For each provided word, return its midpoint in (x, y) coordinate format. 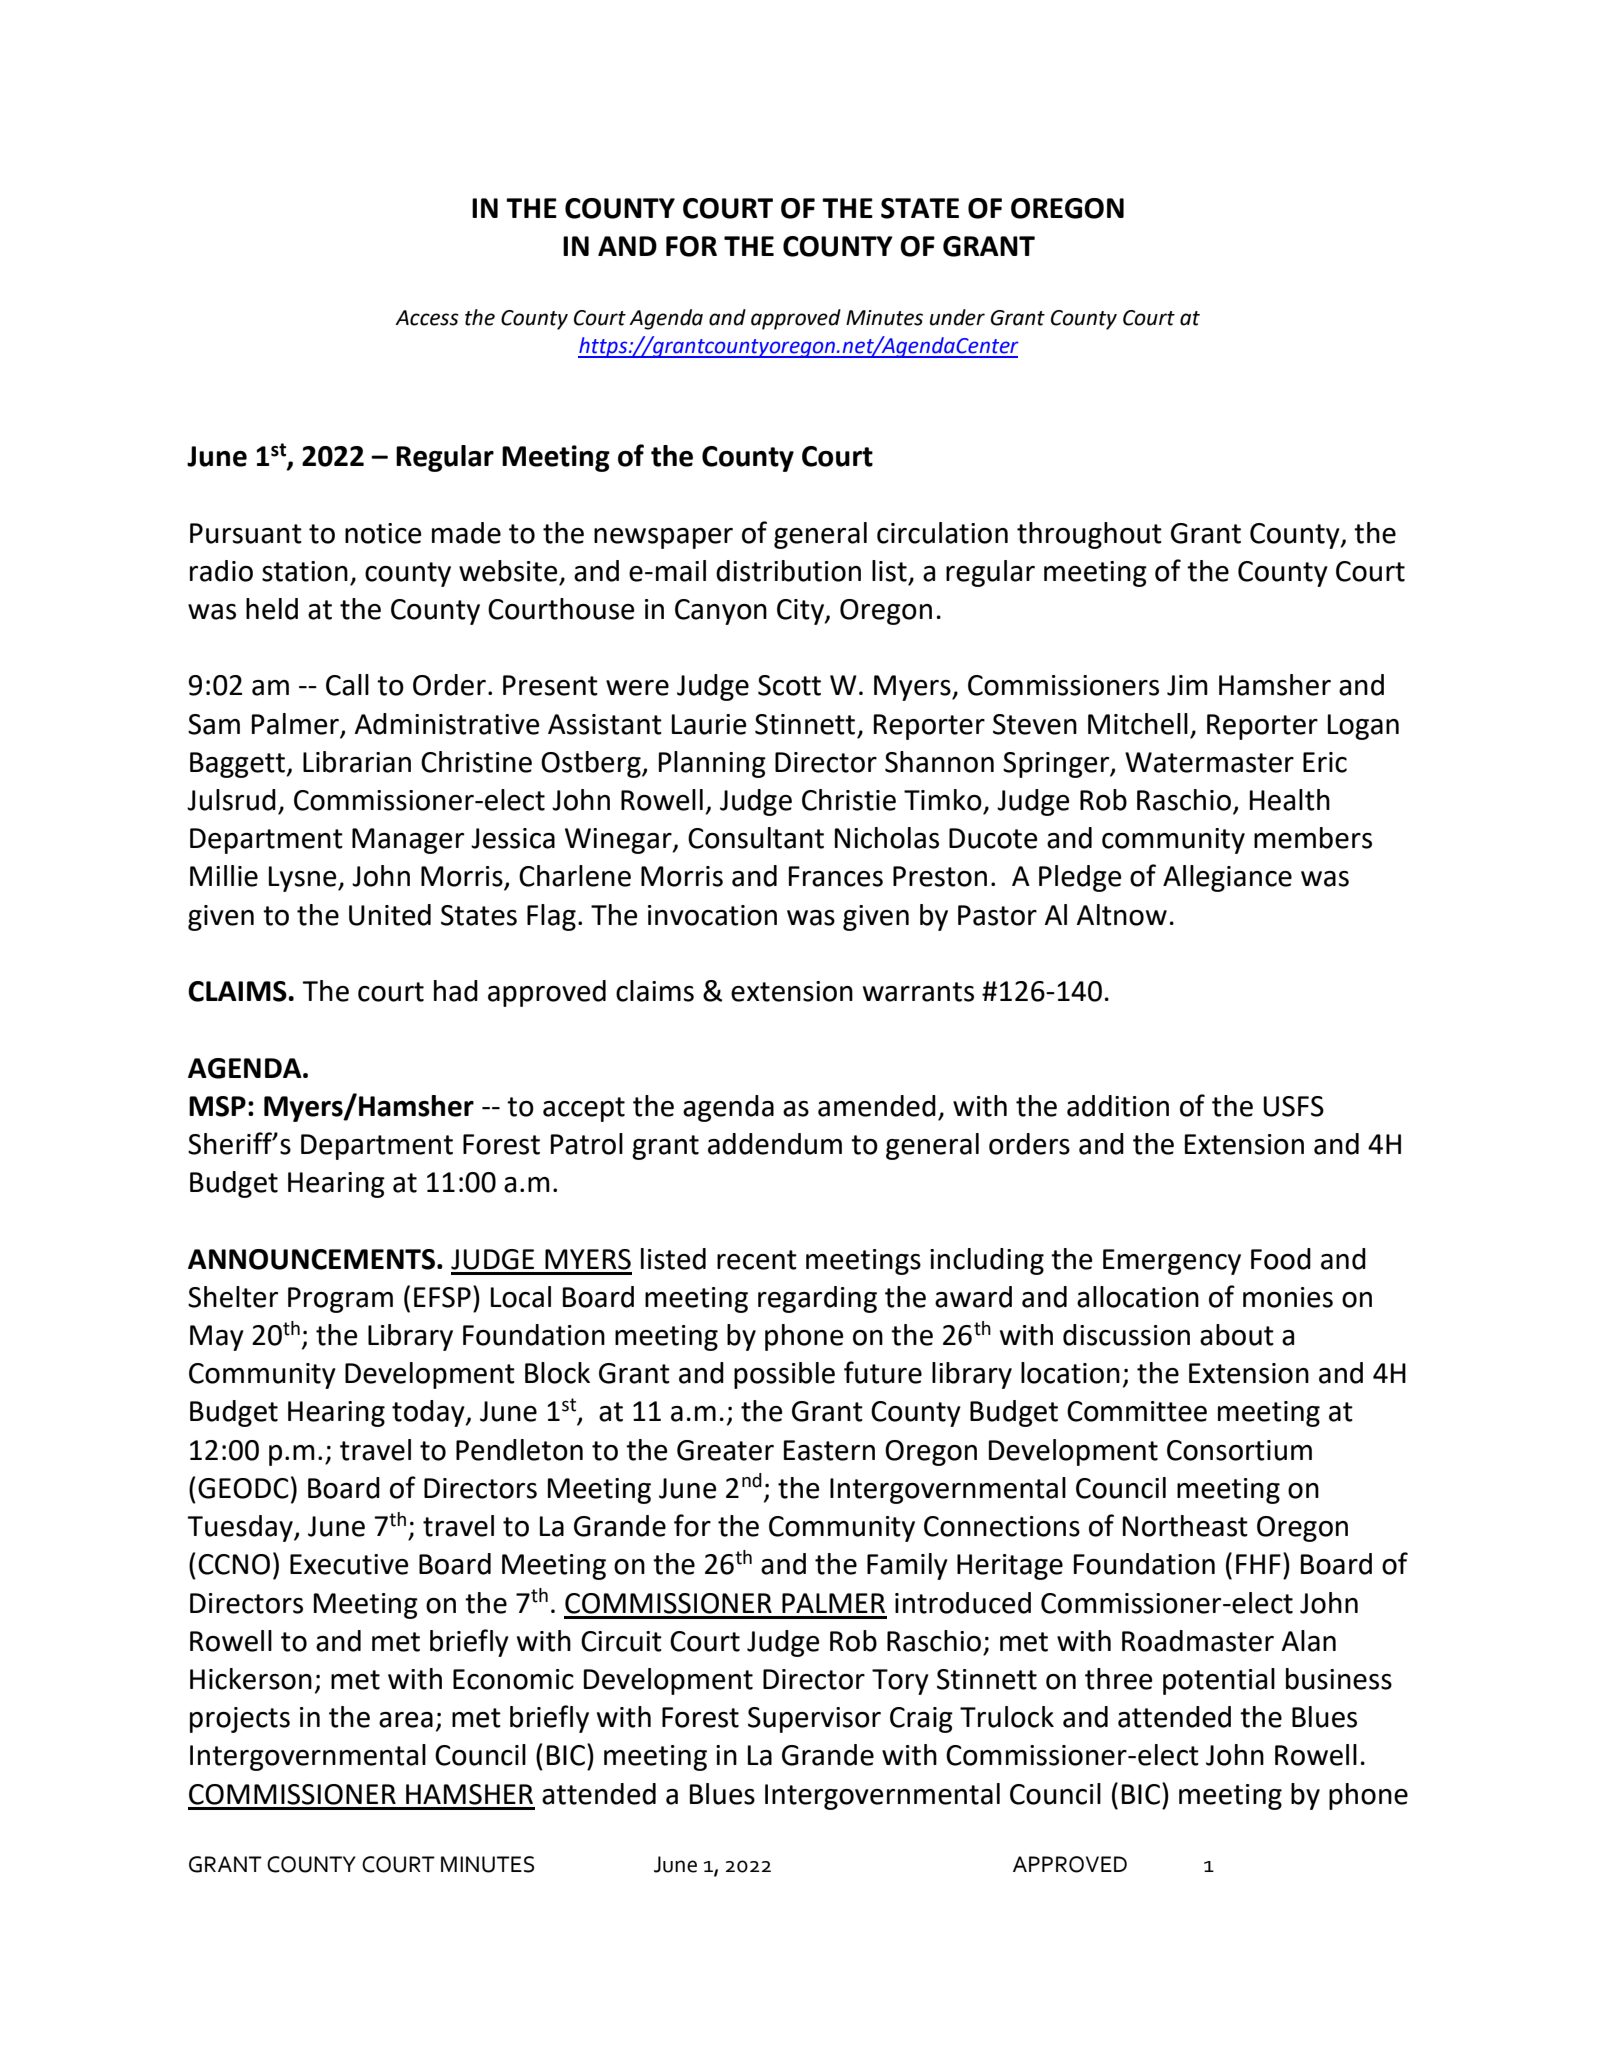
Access (427, 318)
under (957, 317)
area (406, 1720)
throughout (1089, 535)
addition (1118, 1106)
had (456, 991)
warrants (918, 992)
